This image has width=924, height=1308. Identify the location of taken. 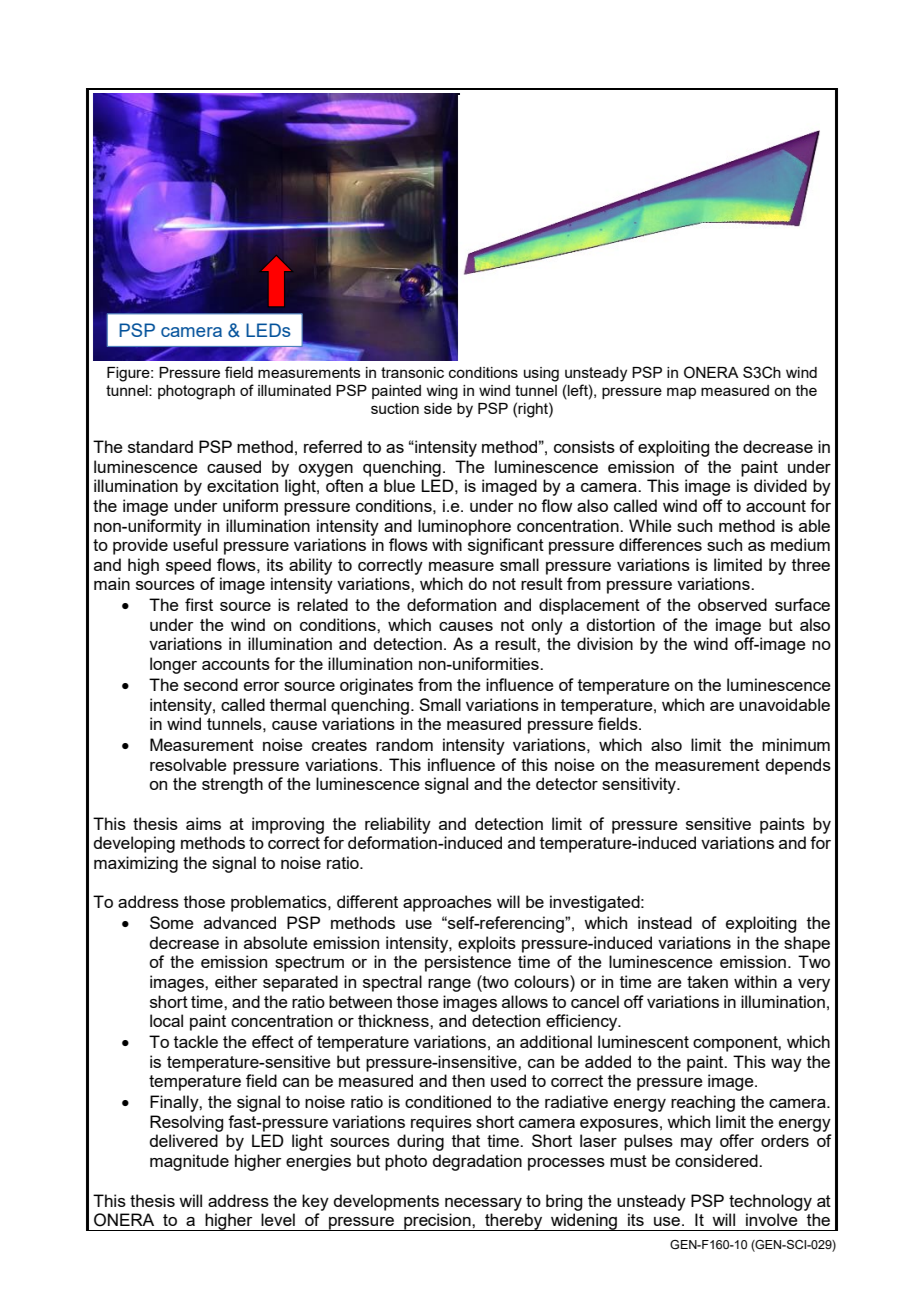
(707, 981).
